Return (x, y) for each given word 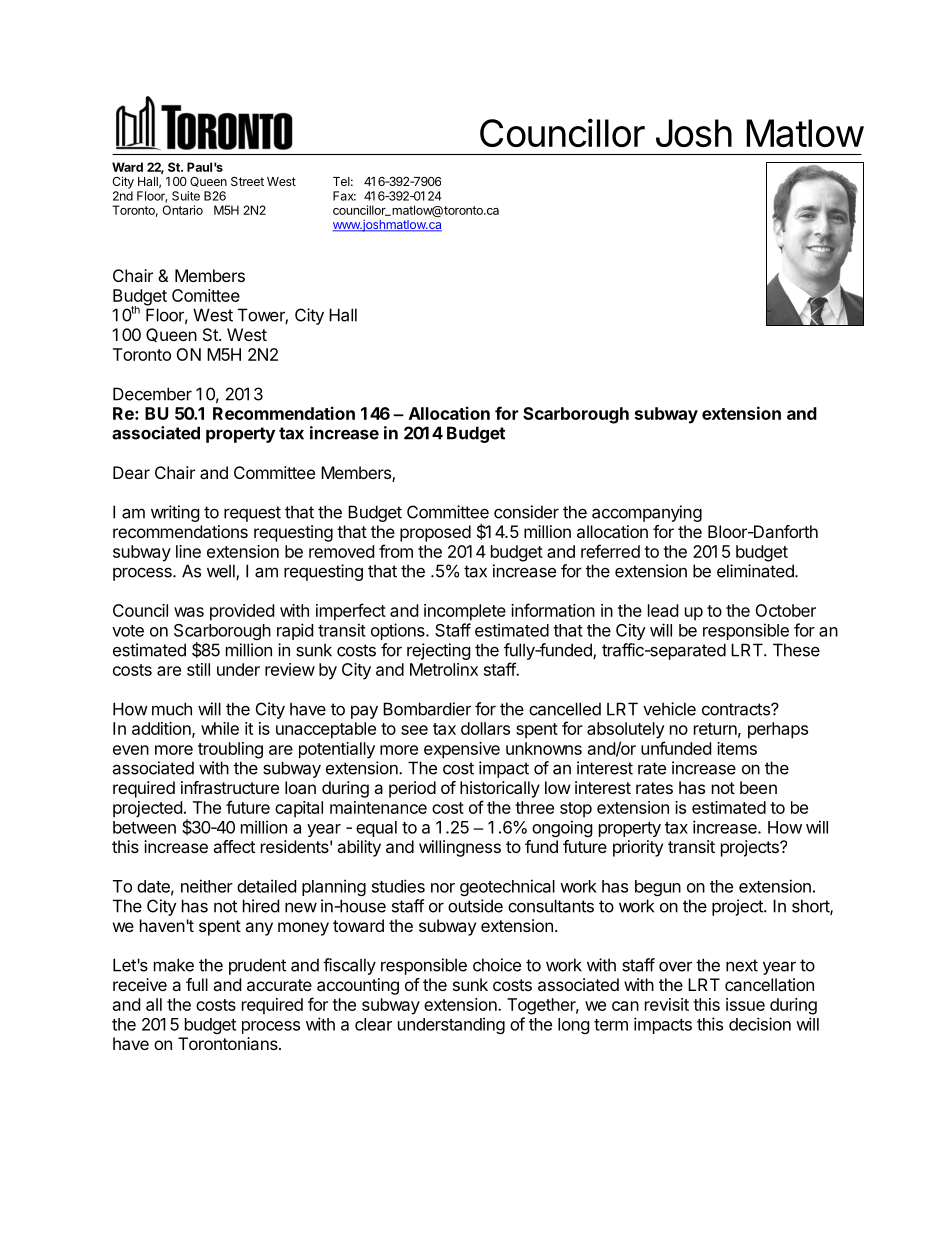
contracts (737, 709)
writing (175, 513)
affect (234, 846)
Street (247, 181)
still (198, 669)
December (152, 394)
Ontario (182, 210)
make (174, 965)
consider (526, 512)
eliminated (756, 571)
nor (443, 888)
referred (610, 551)
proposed (435, 533)
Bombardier (427, 709)
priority (638, 848)
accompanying (647, 513)
